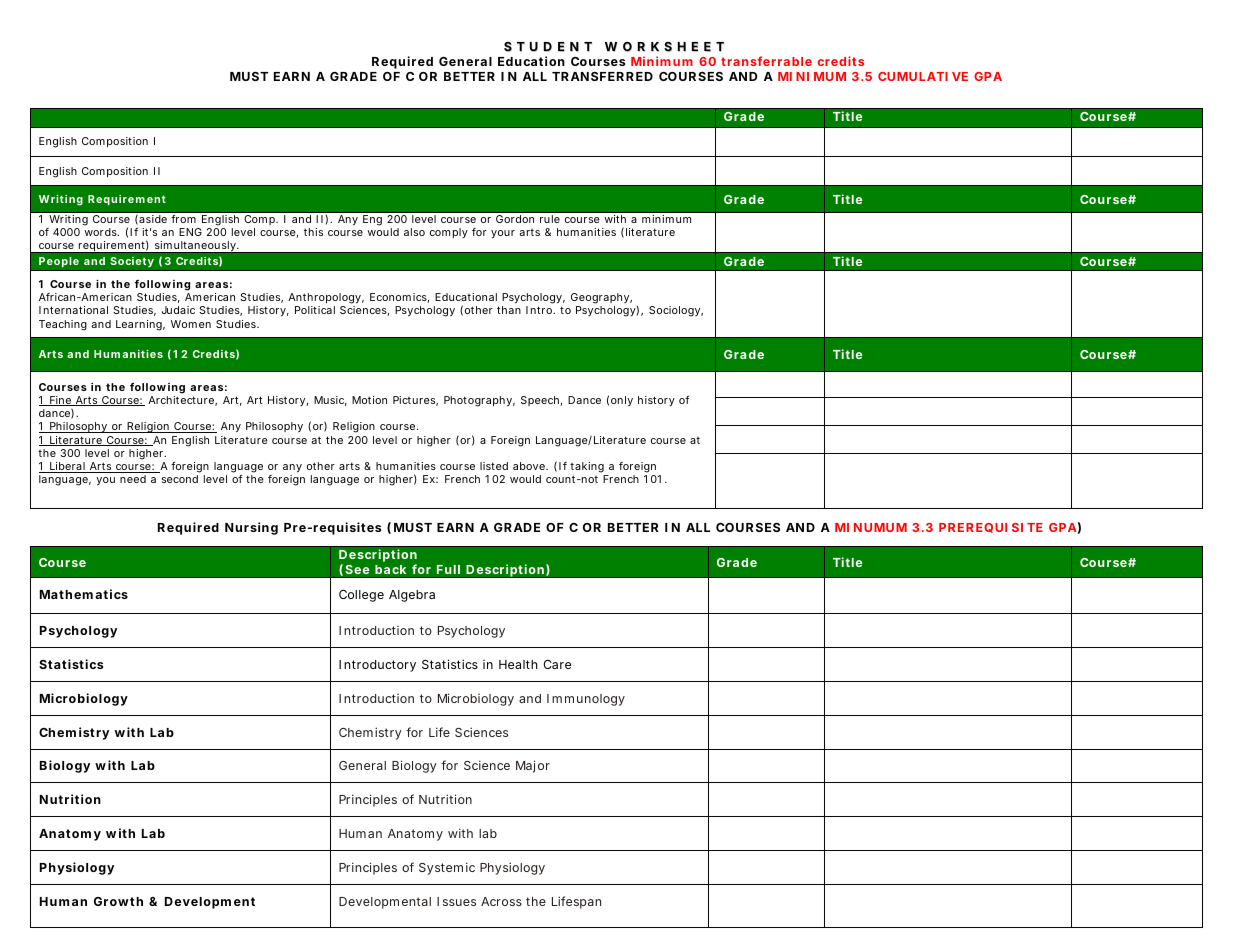  Describe the element at coordinates (191, 324) in the screenshot. I see `Women` at that location.
